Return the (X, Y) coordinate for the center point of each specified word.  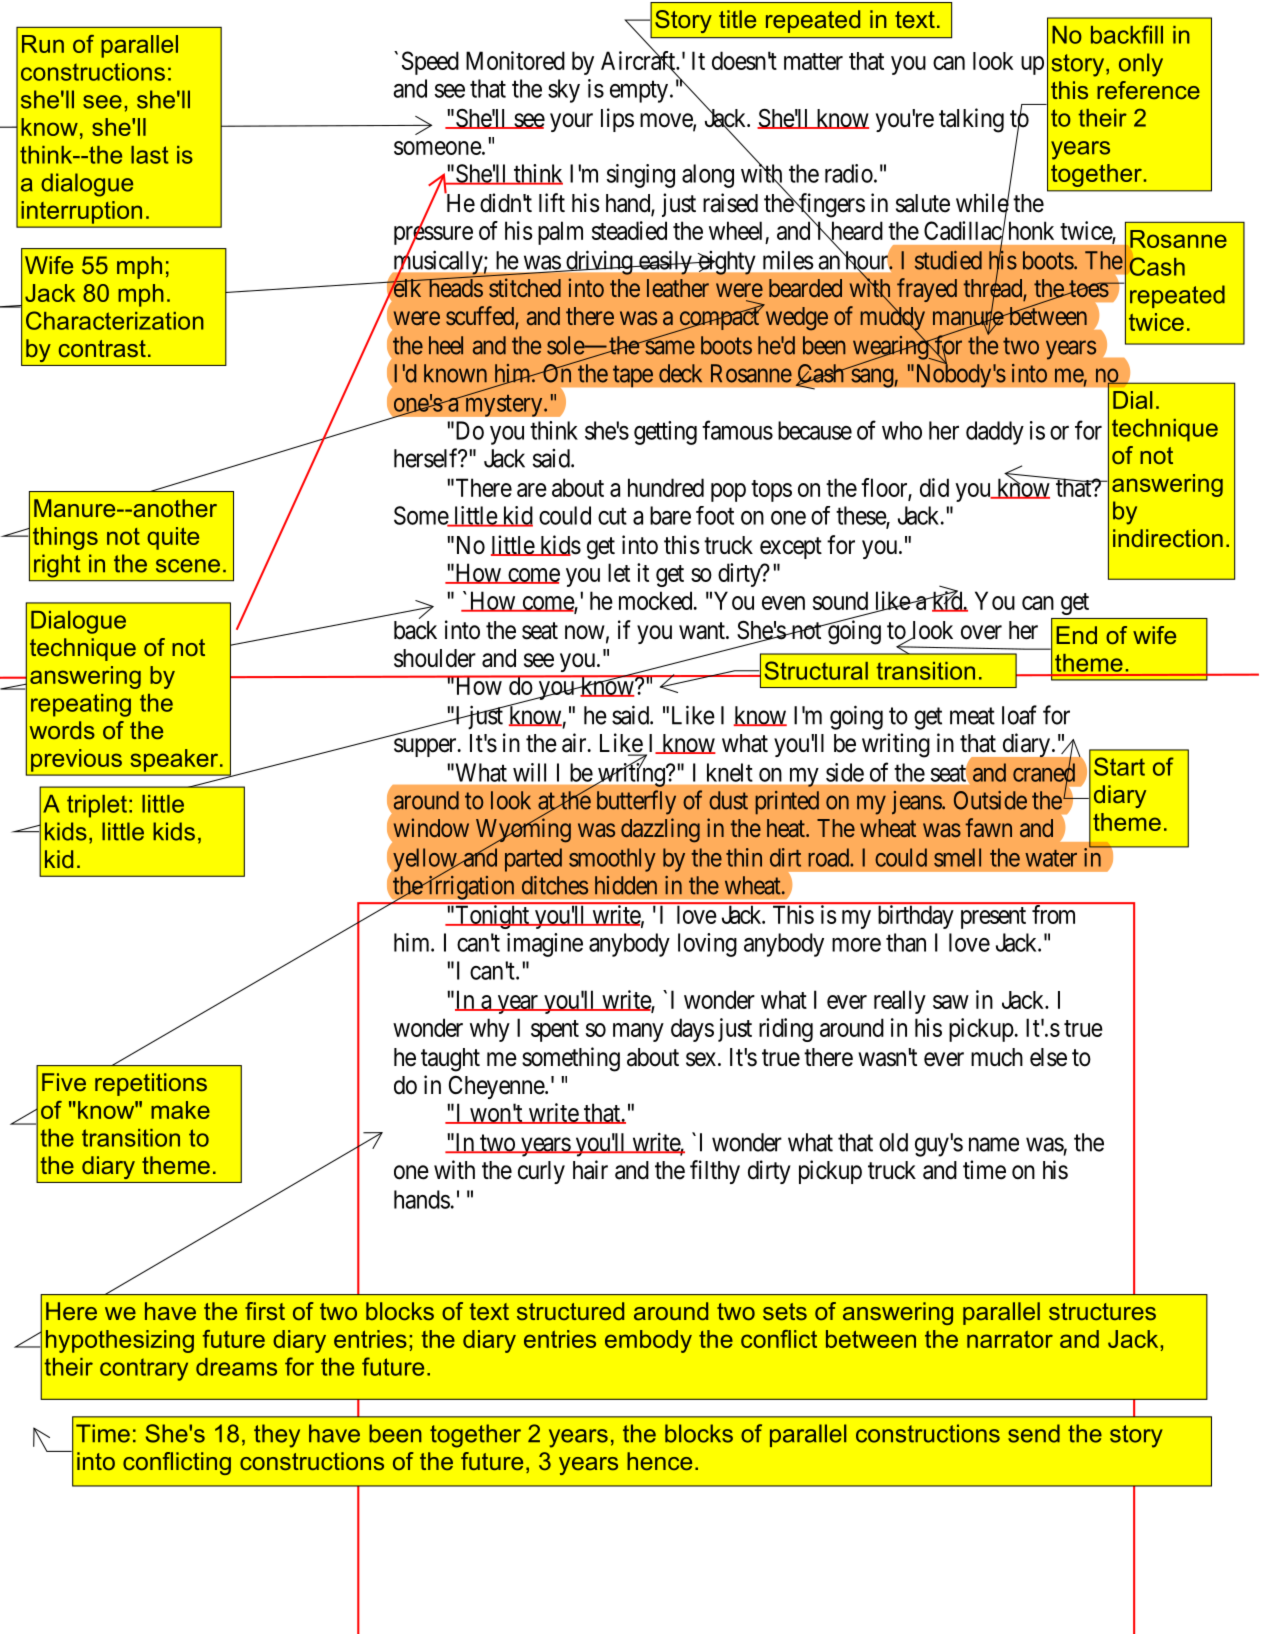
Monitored (515, 60)
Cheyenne (497, 1087)
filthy (715, 1172)
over (981, 632)
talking (971, 120)
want (703, 631)
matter (813, 61)
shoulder (435, 658)
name (994, 1144)
